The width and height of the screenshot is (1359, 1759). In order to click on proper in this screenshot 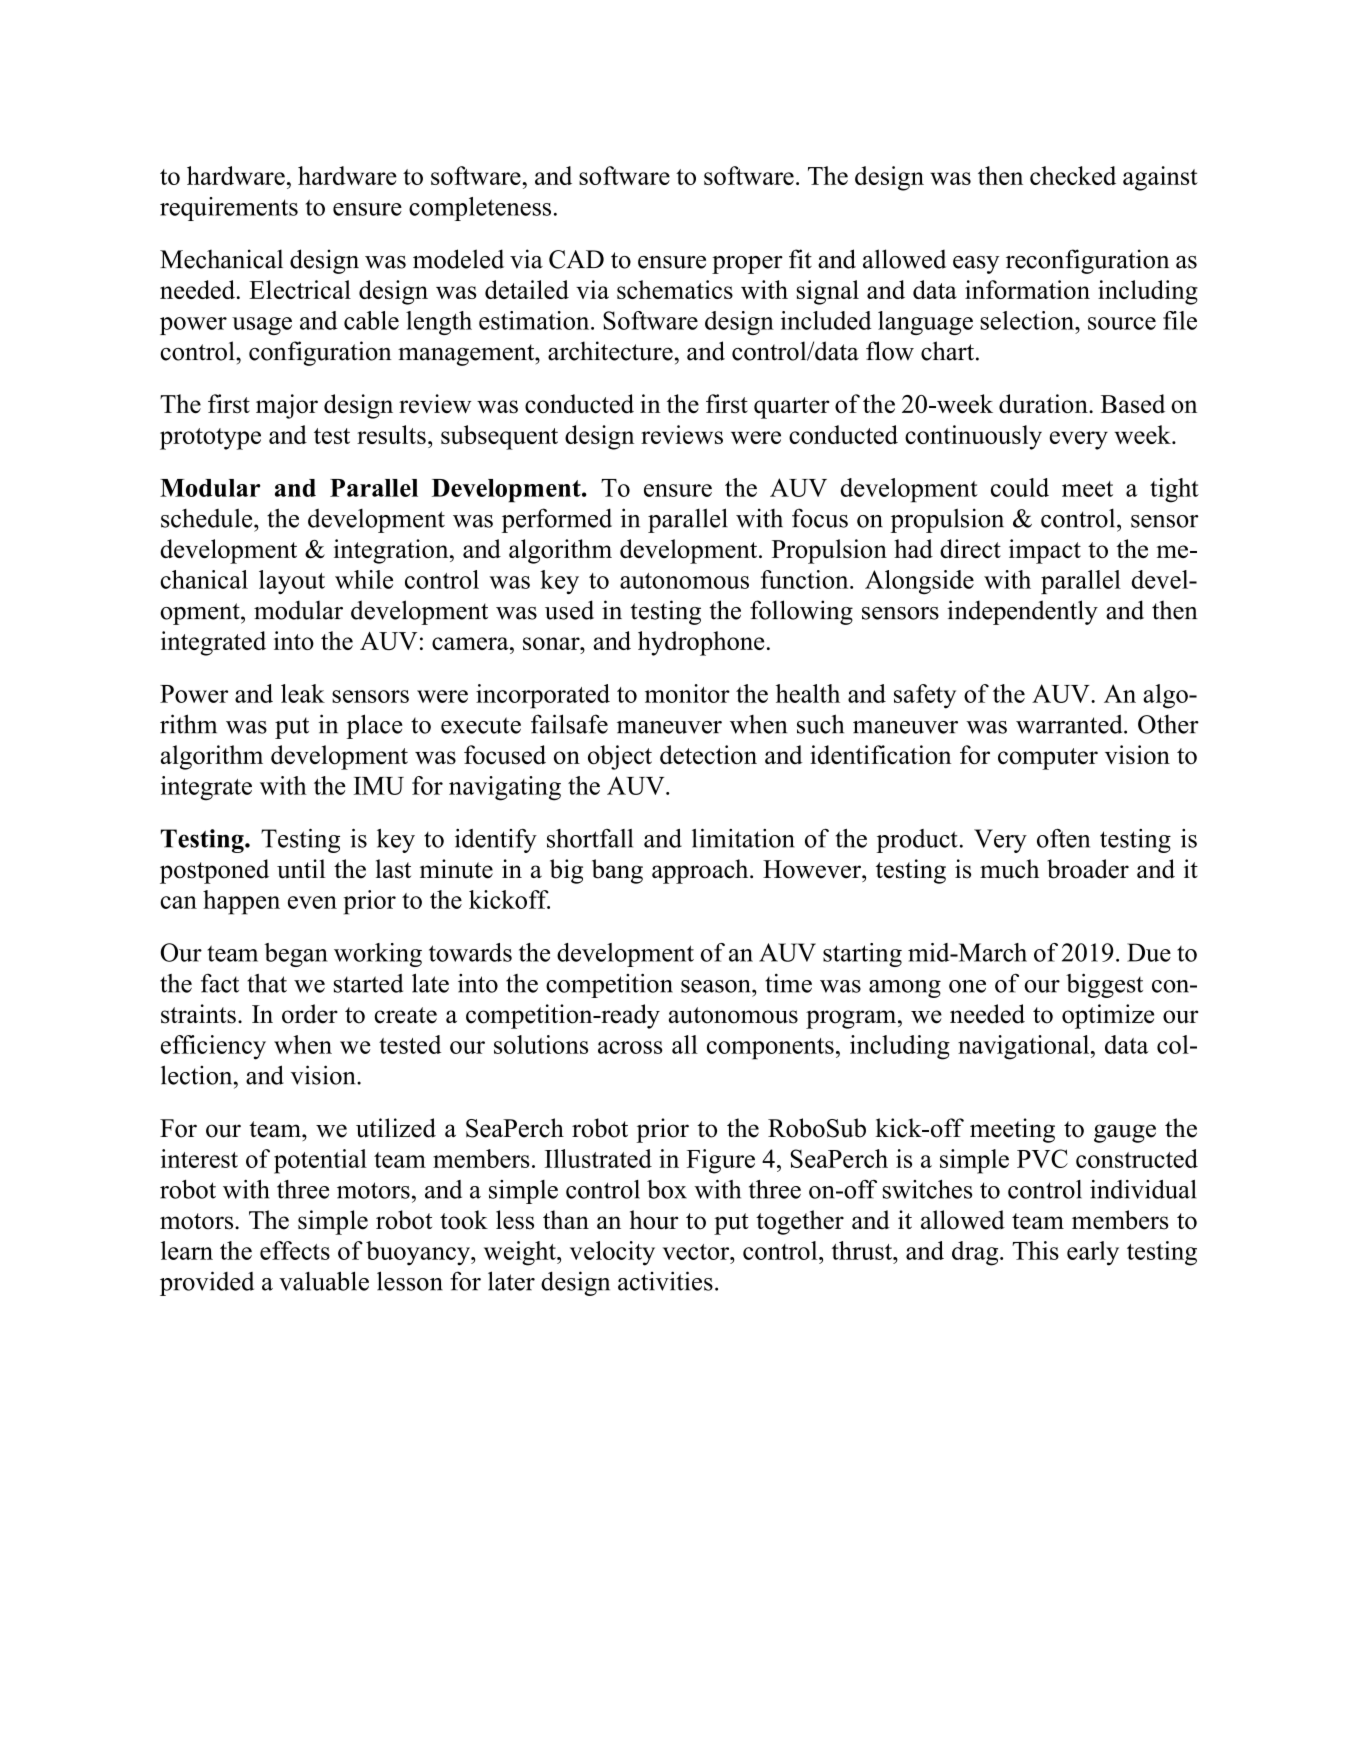, I will do `click(747, 265)`.
